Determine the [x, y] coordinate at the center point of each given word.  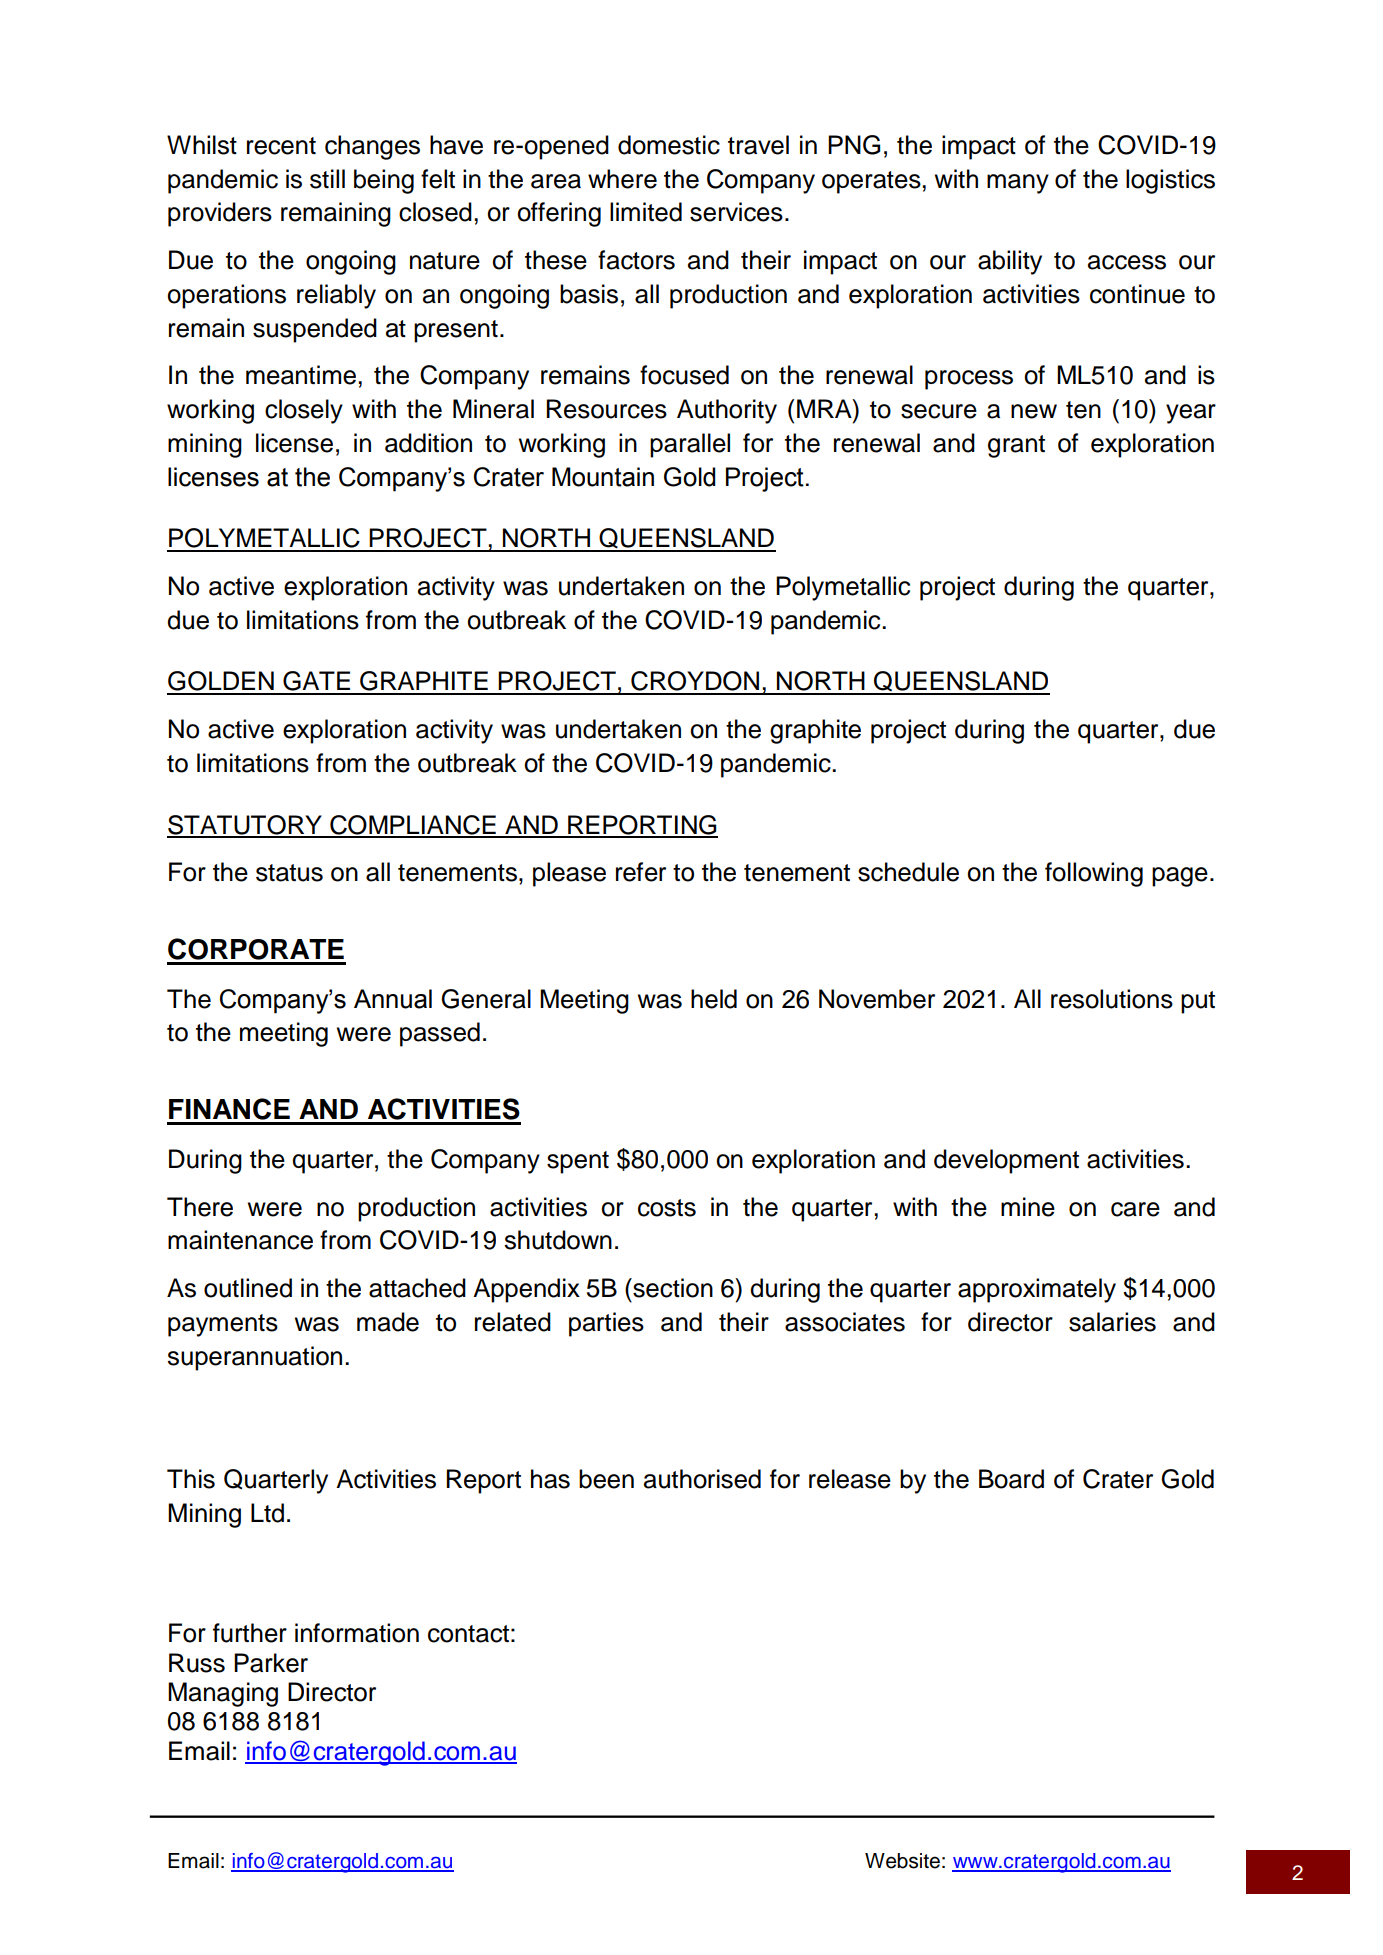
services [736, 212]
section [672, 1288]
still [327, 179]
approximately [1037, 1290]
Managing [223, 1694]
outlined [248, 1288]
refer [641, 872]
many [1018, 184]
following [1094, 874]
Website [902, 1861]
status [289, 873]
